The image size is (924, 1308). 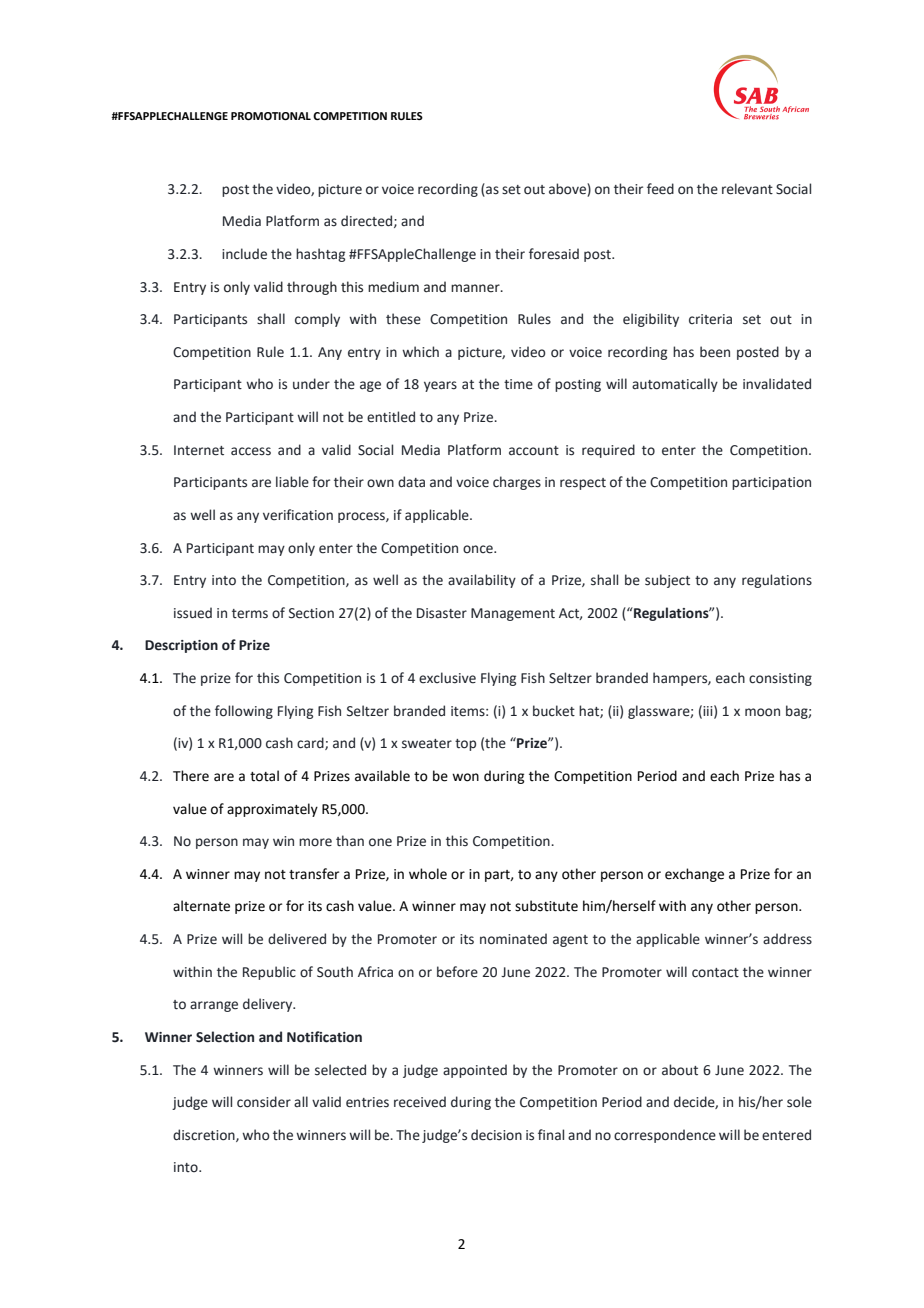 What do you see at coordinates (715, 352) in the page?
I see `been` at bounding box center [715, 352].
